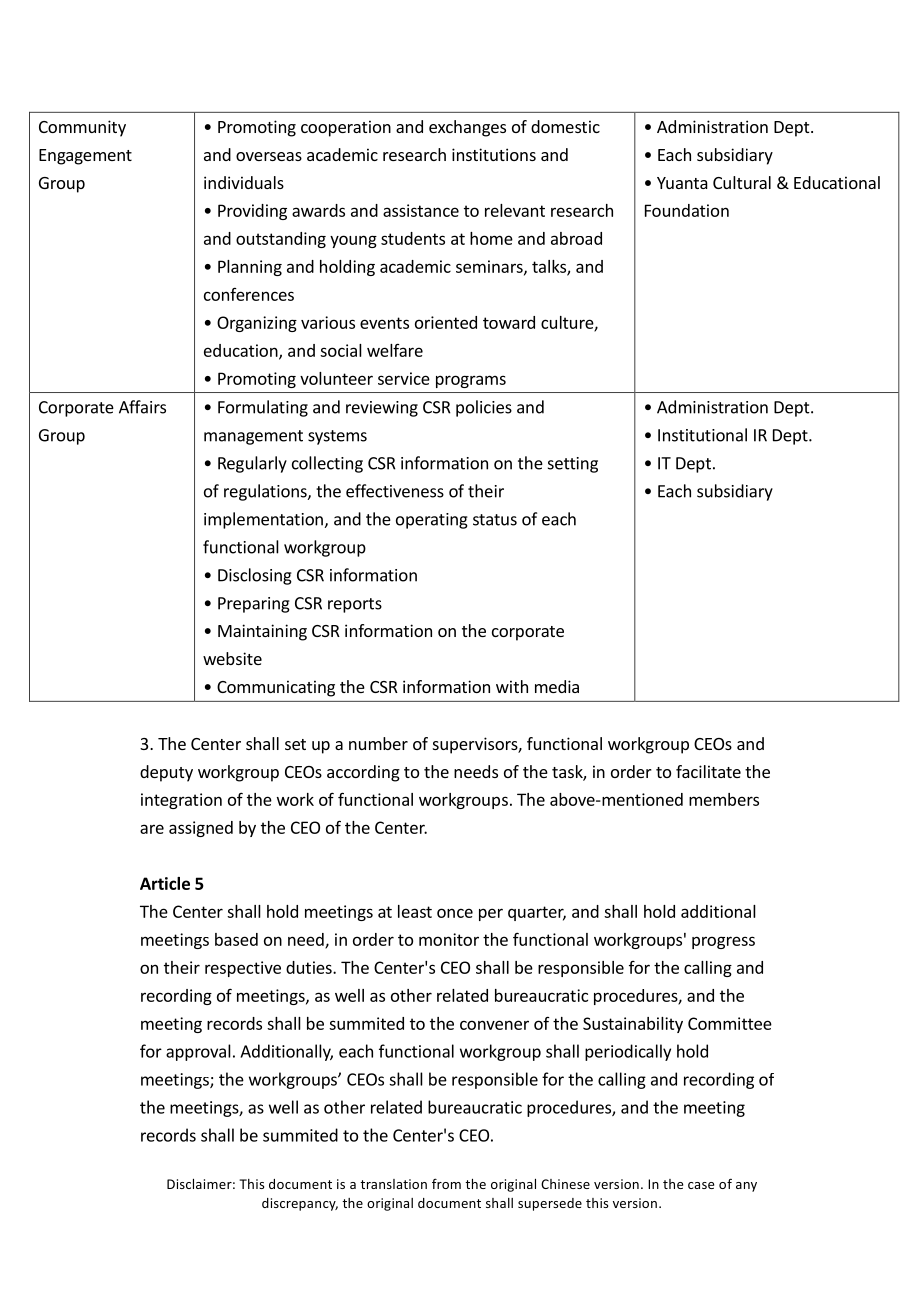  What do you see at coordinates (415, 911) in the screenshot?
I see `least` at bounding box center [415, 911].
